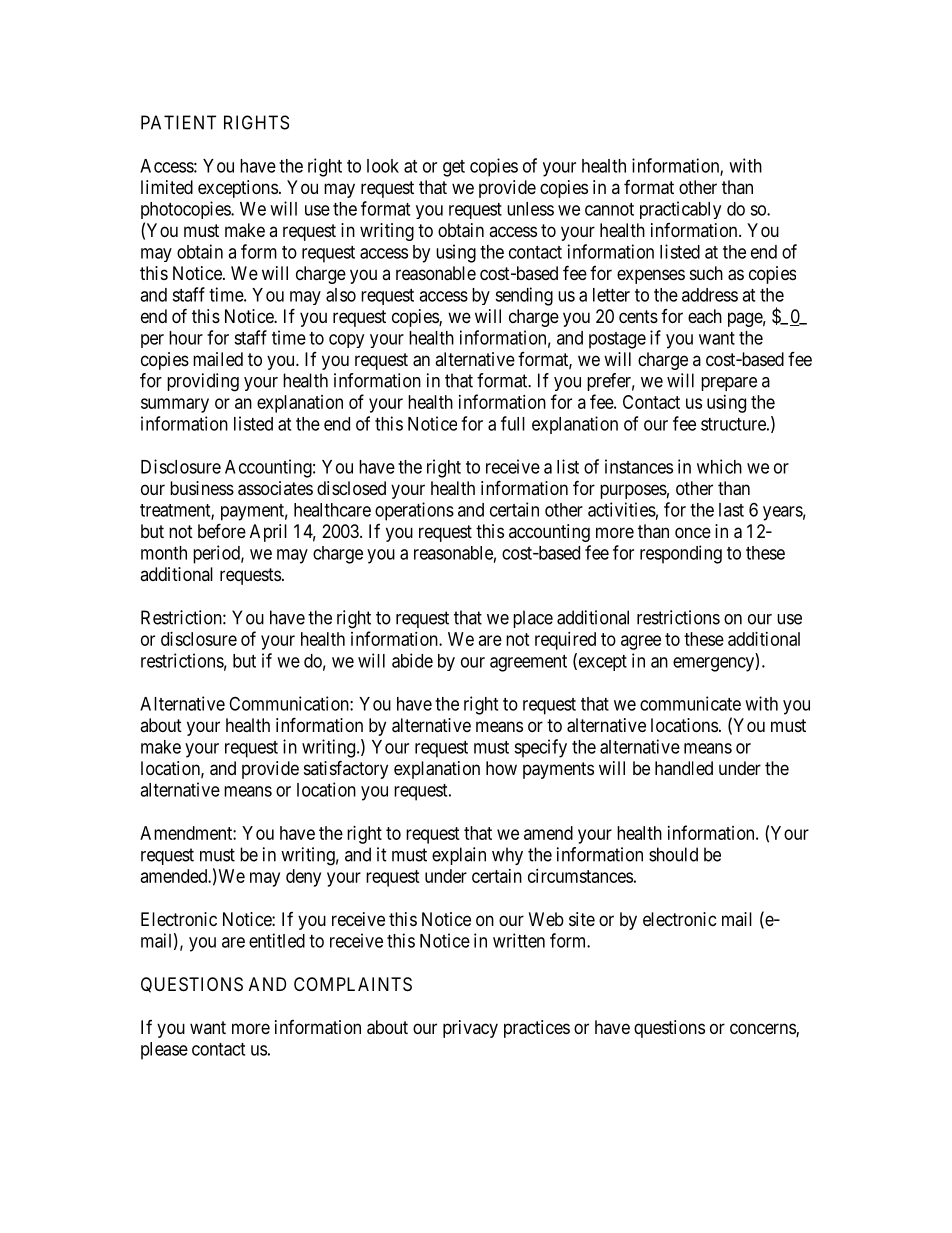 The image size is (952, 1233). I want to click on before, so click(222, 530).
